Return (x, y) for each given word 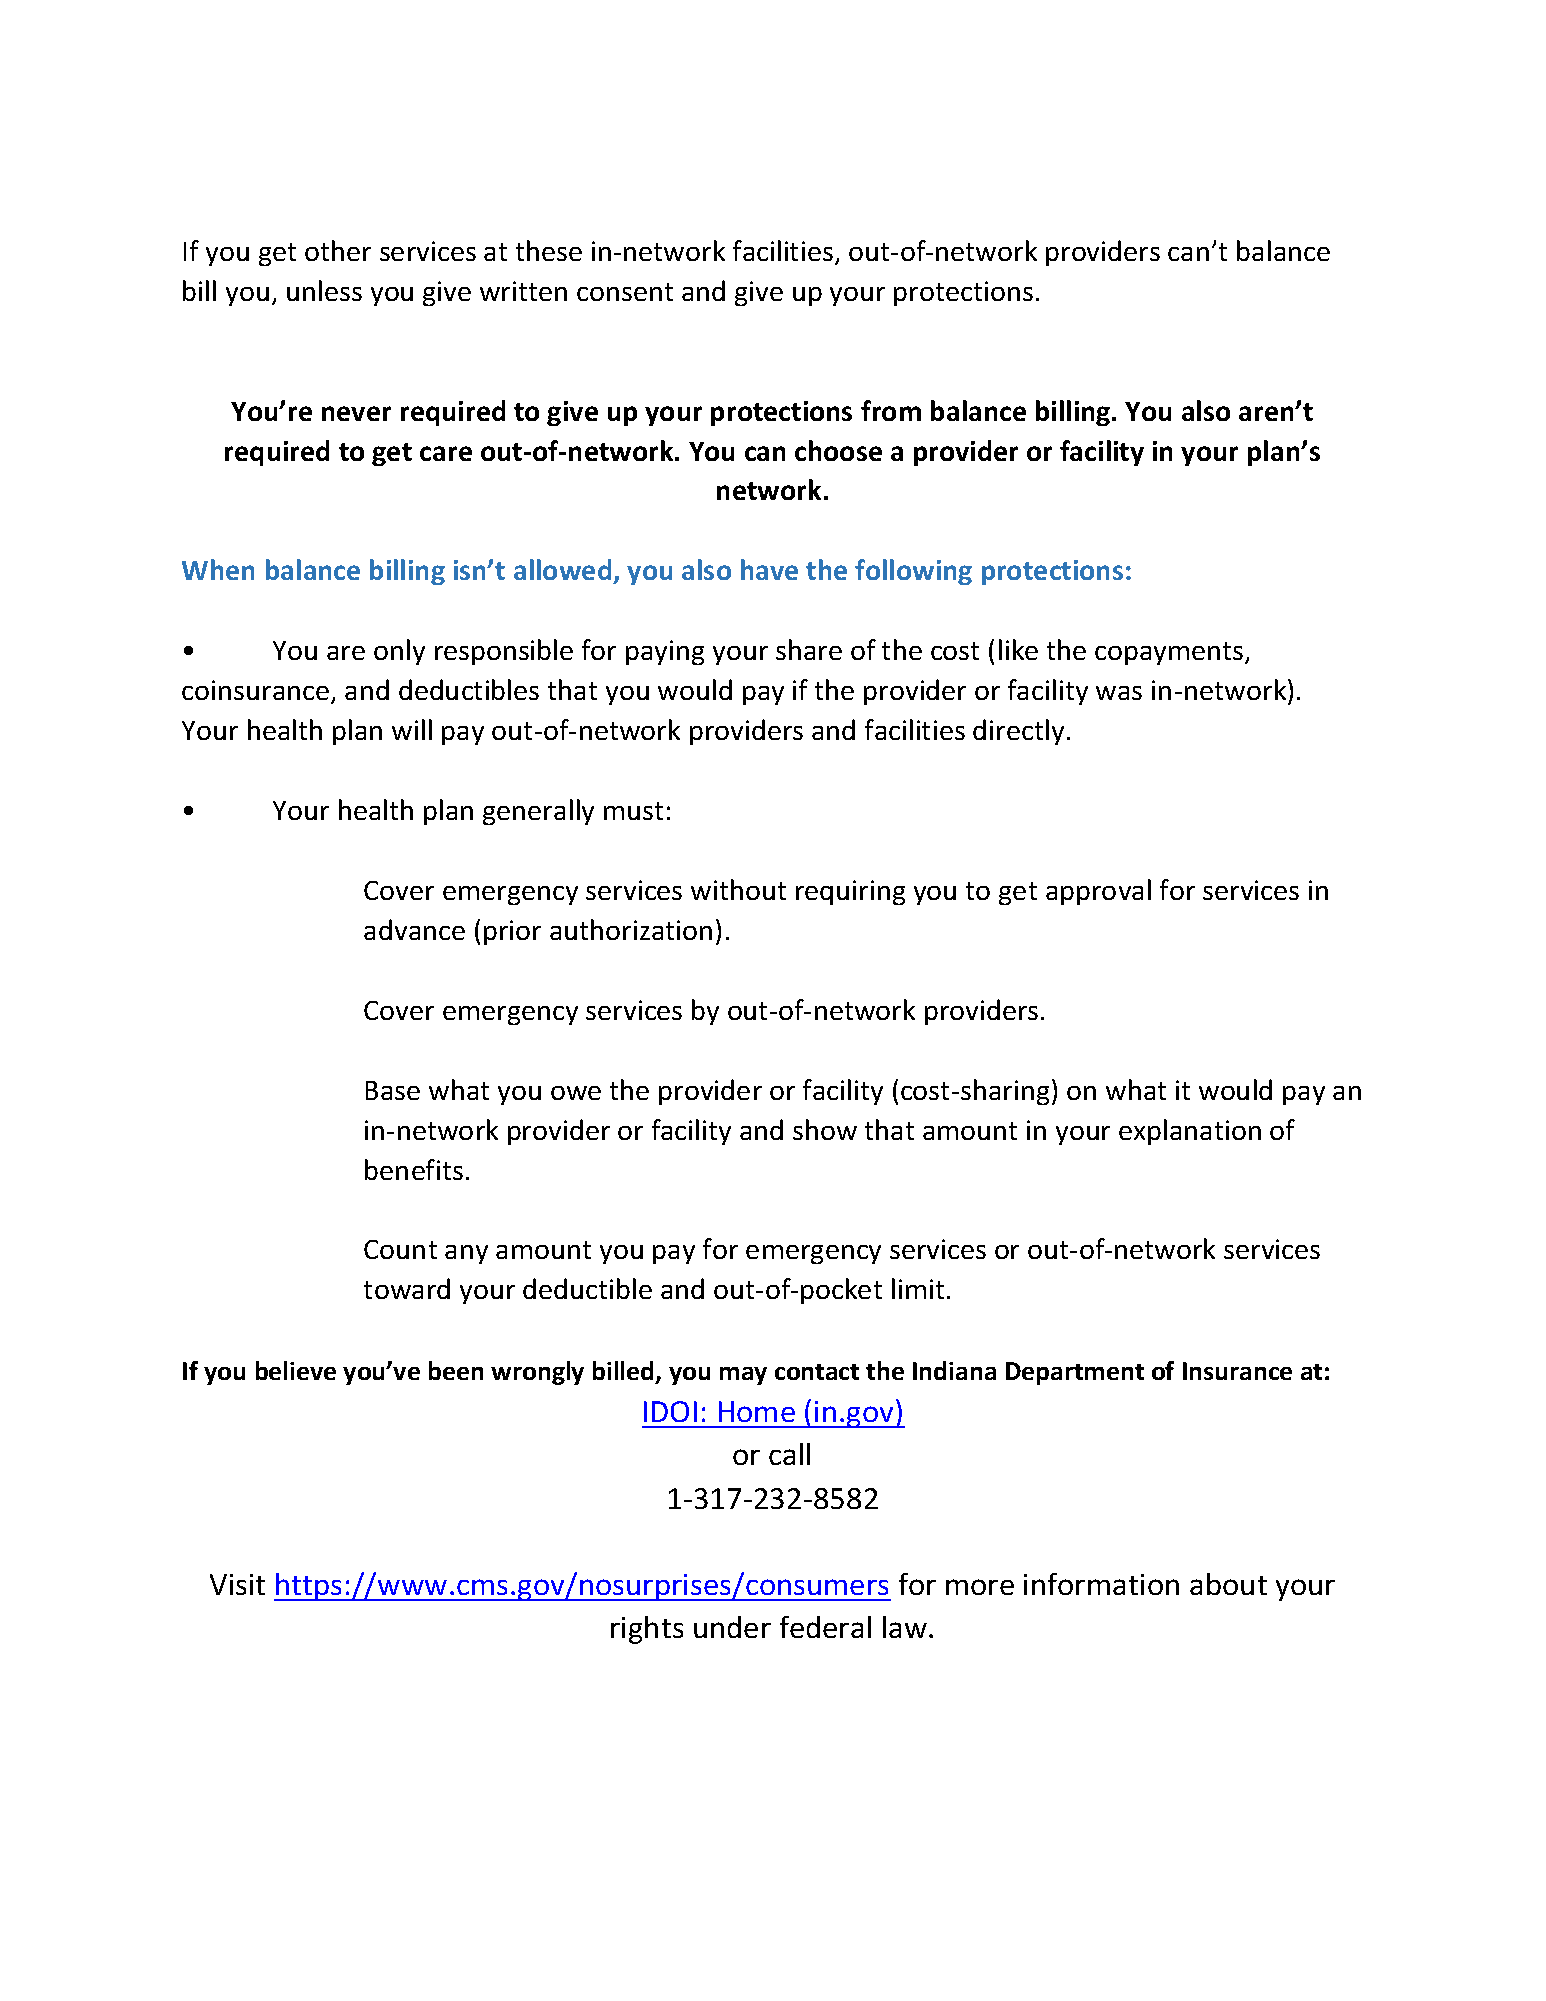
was (1119, 693)
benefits (414, 1169)
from (891, 410)
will (412, 729)
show (825, 1129)
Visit (237, 1584)
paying (665, 652)
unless (324, 290)
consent (625, 292)
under (732, 1627)
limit (918, 1288)
